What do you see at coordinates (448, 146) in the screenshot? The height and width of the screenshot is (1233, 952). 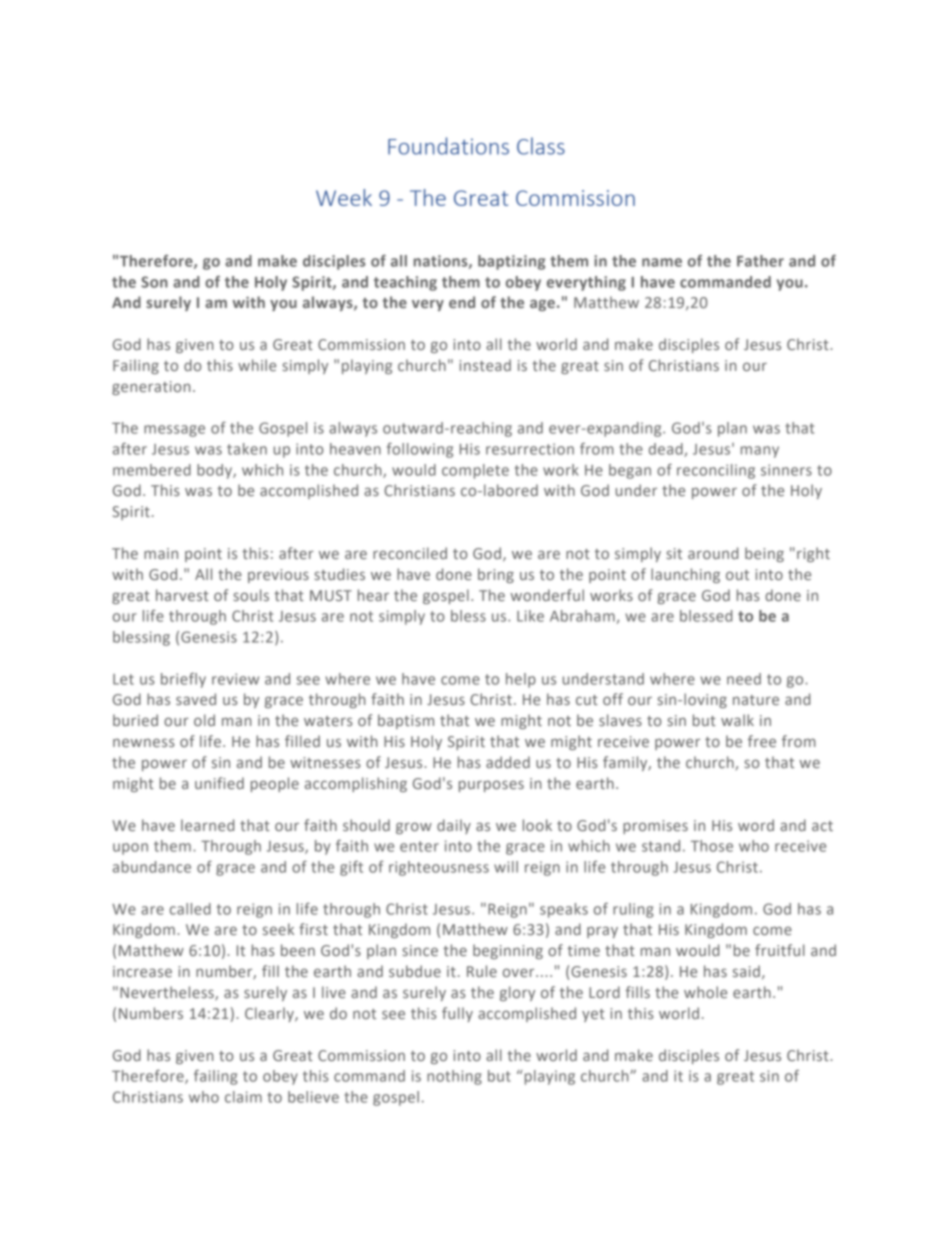 I see `Foundations` at bounding box center [448, 146].
